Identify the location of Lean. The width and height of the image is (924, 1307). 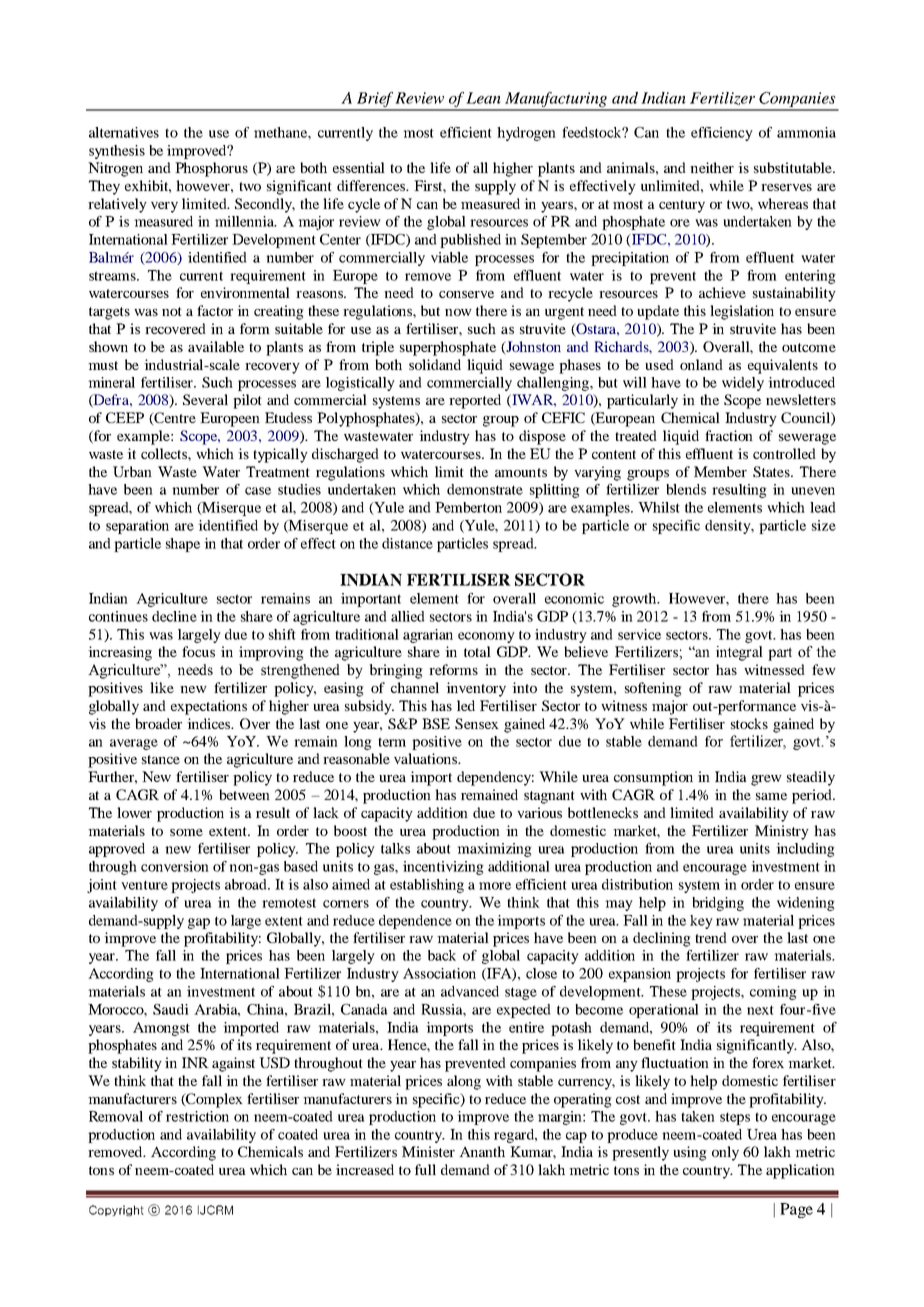
(483, 98).
